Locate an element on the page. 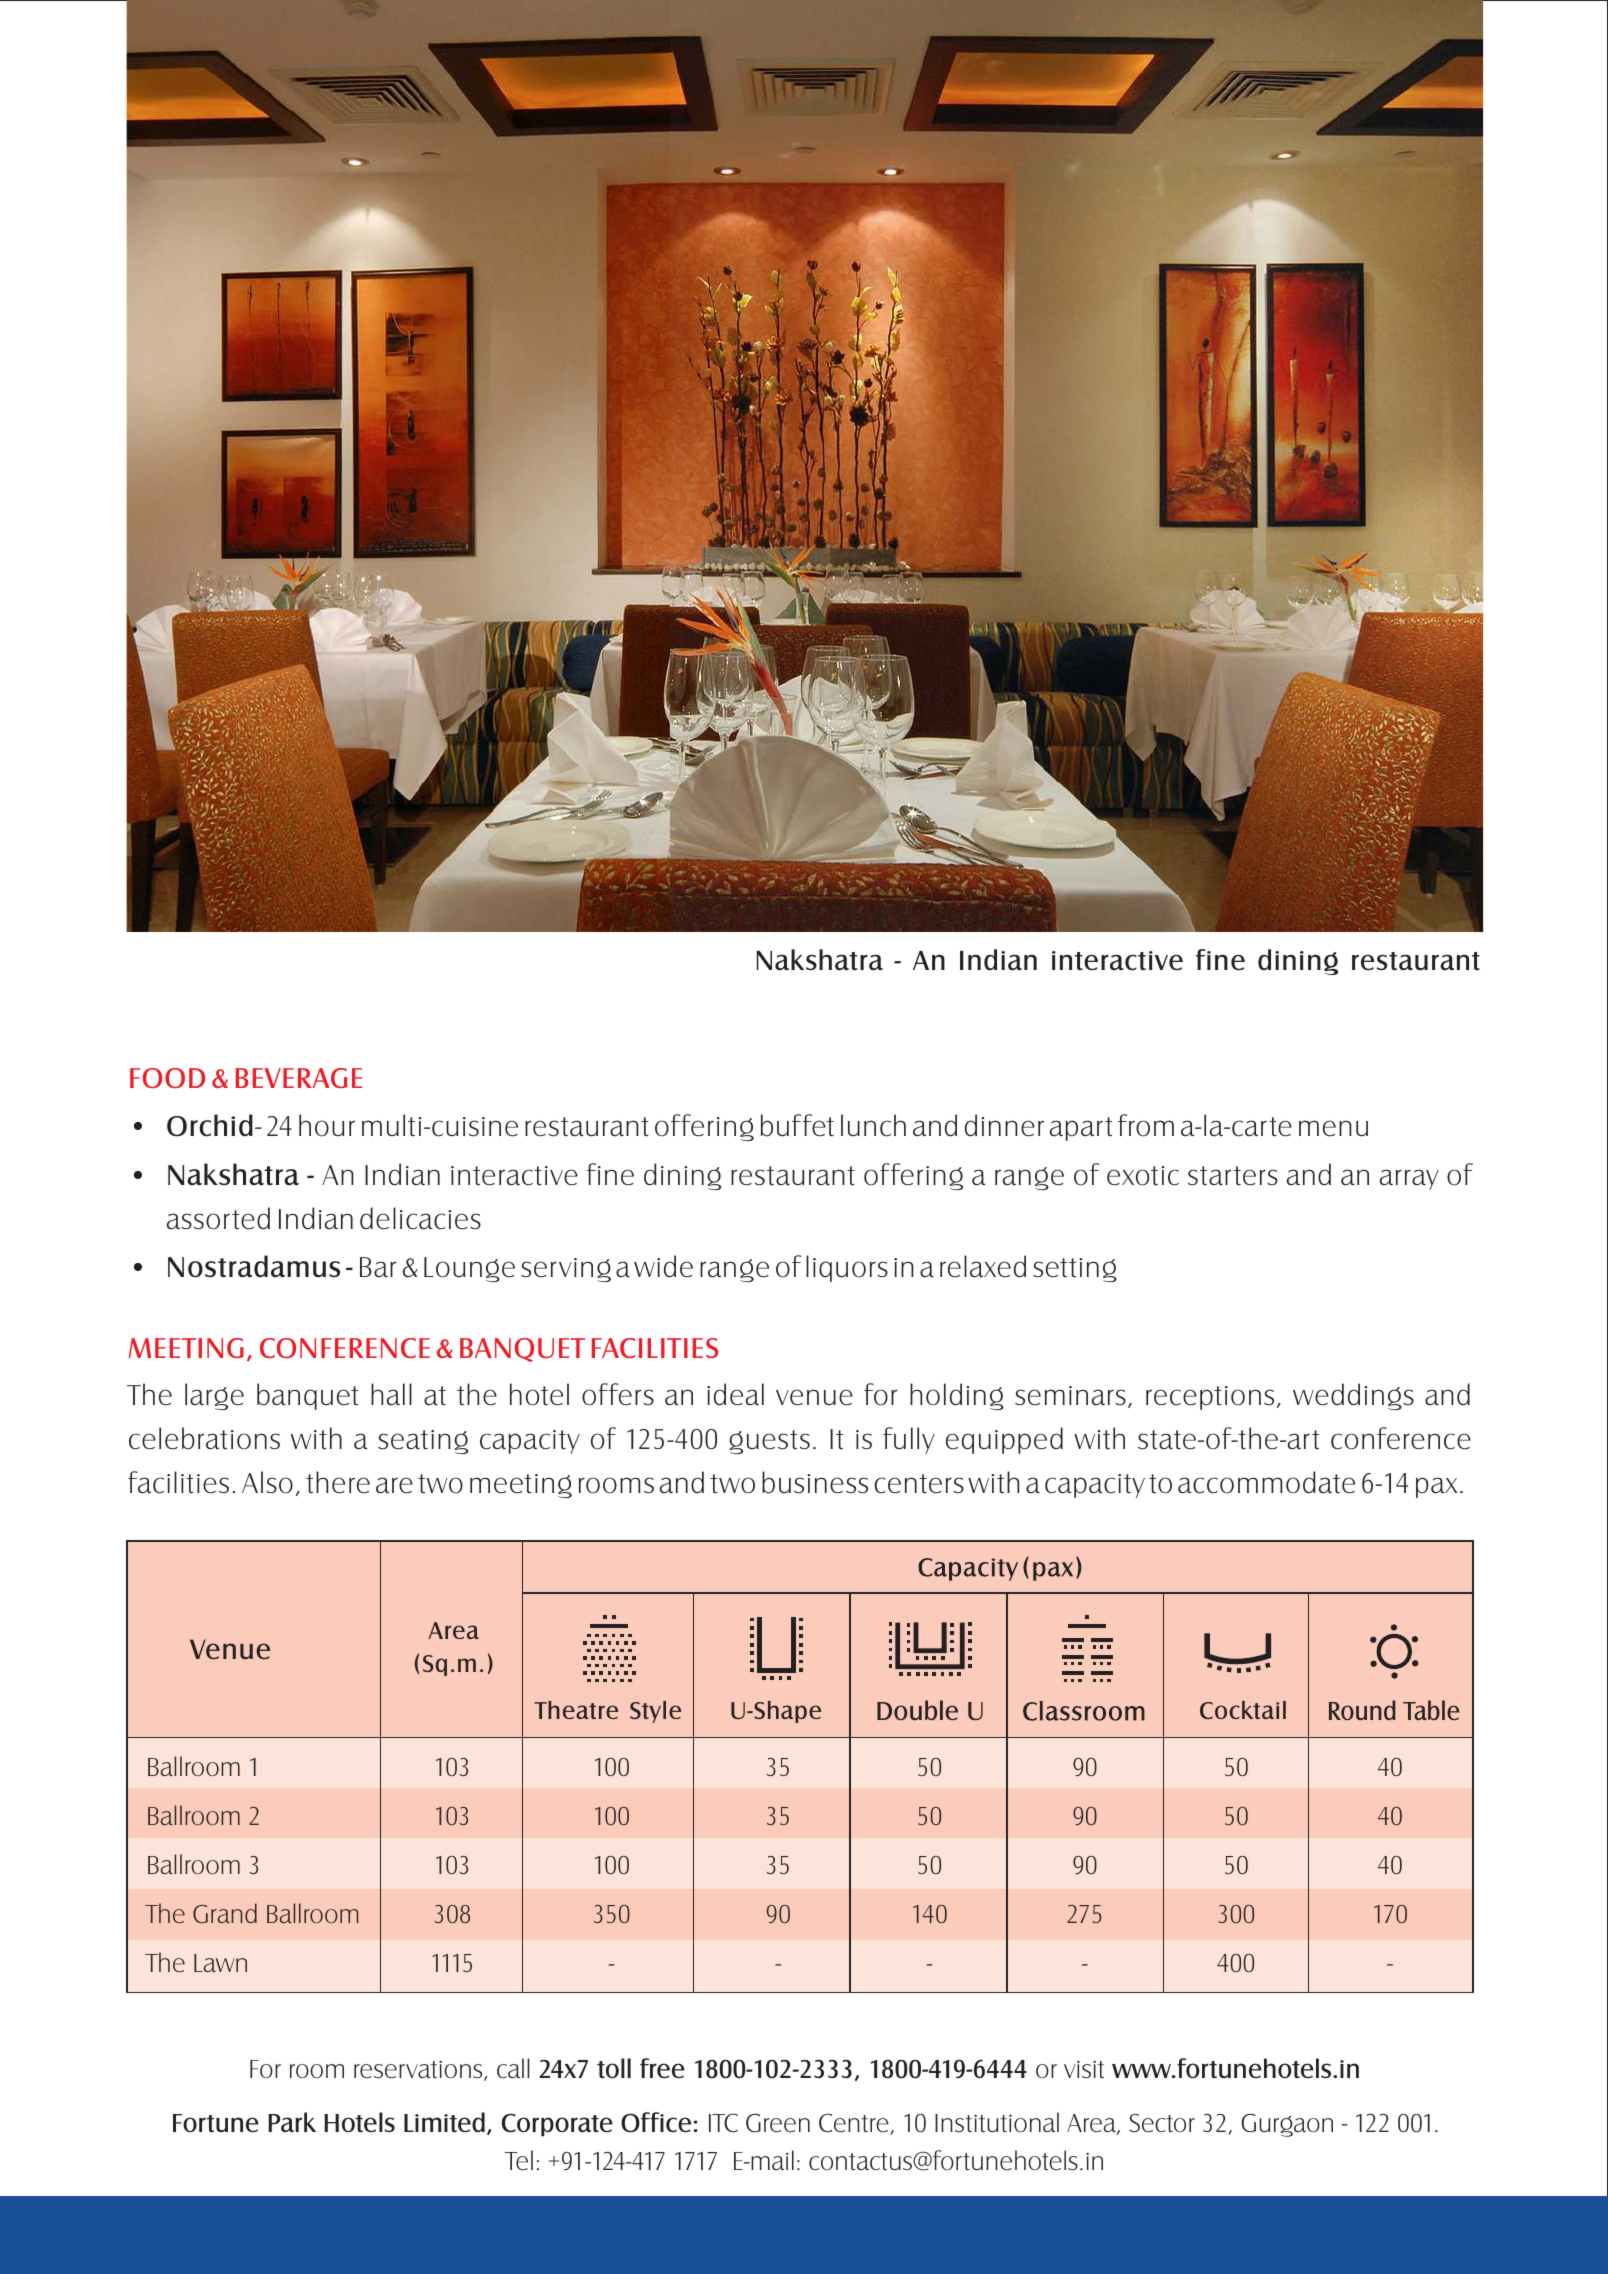 This page has width=1608, height=2274. accommodate is located at coordinates (1266, 1482).
